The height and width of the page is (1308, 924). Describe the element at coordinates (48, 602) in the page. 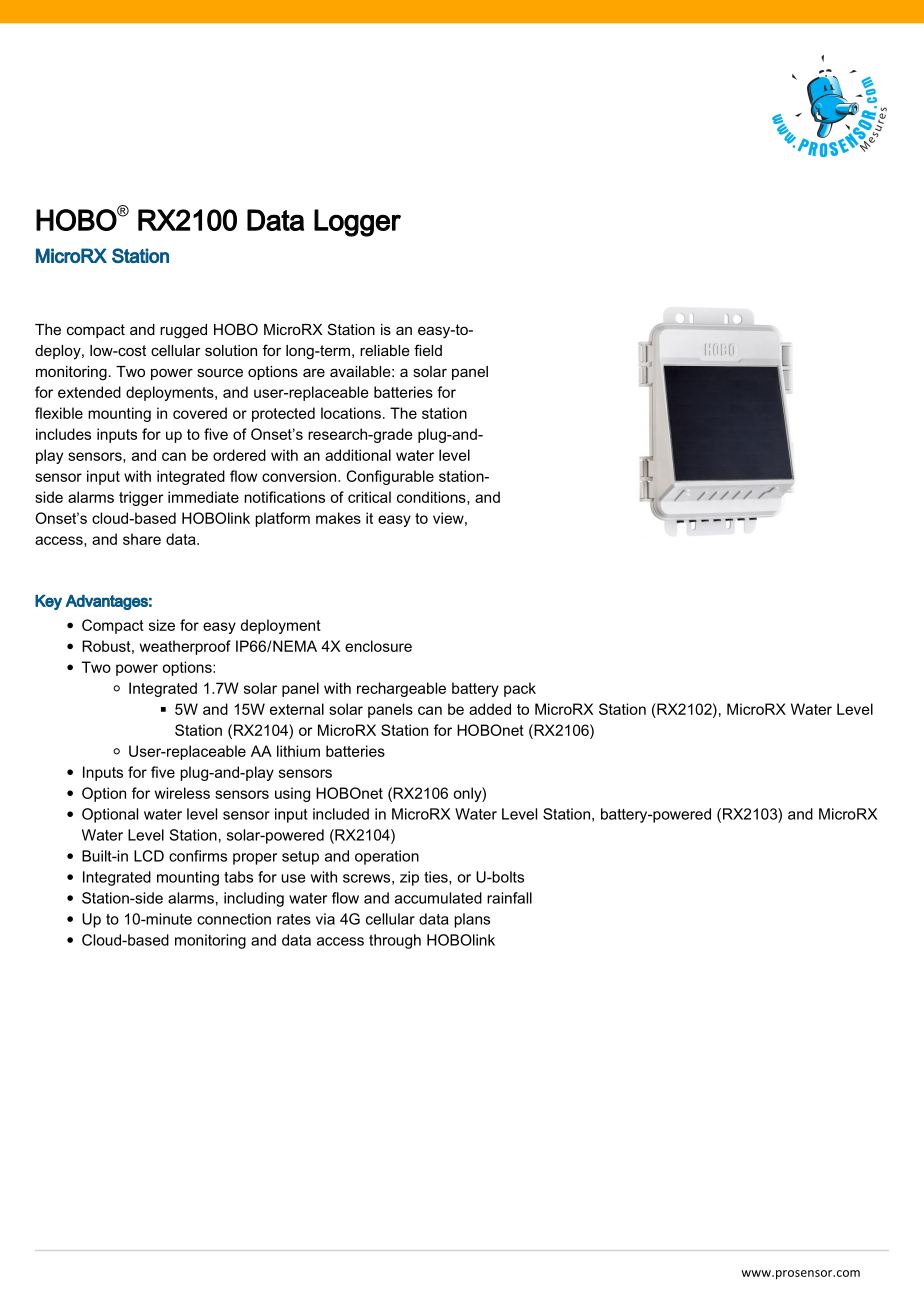

I see `Key` at that location.
